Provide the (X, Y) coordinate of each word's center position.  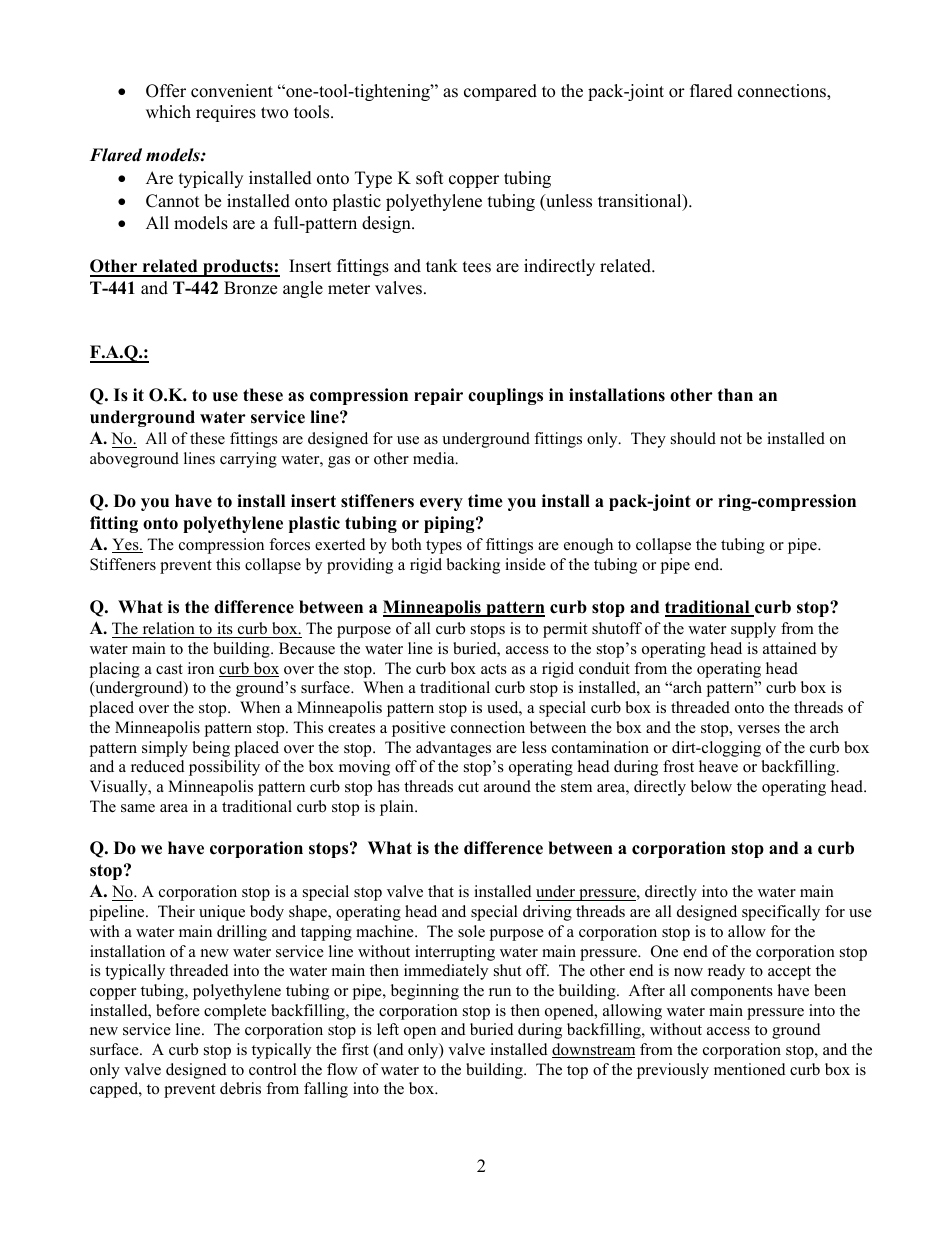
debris (240, 1088)
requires (226, 113)
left (388, 1029)
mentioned (750, 1069)
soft (430, 178)
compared (500, 92)
